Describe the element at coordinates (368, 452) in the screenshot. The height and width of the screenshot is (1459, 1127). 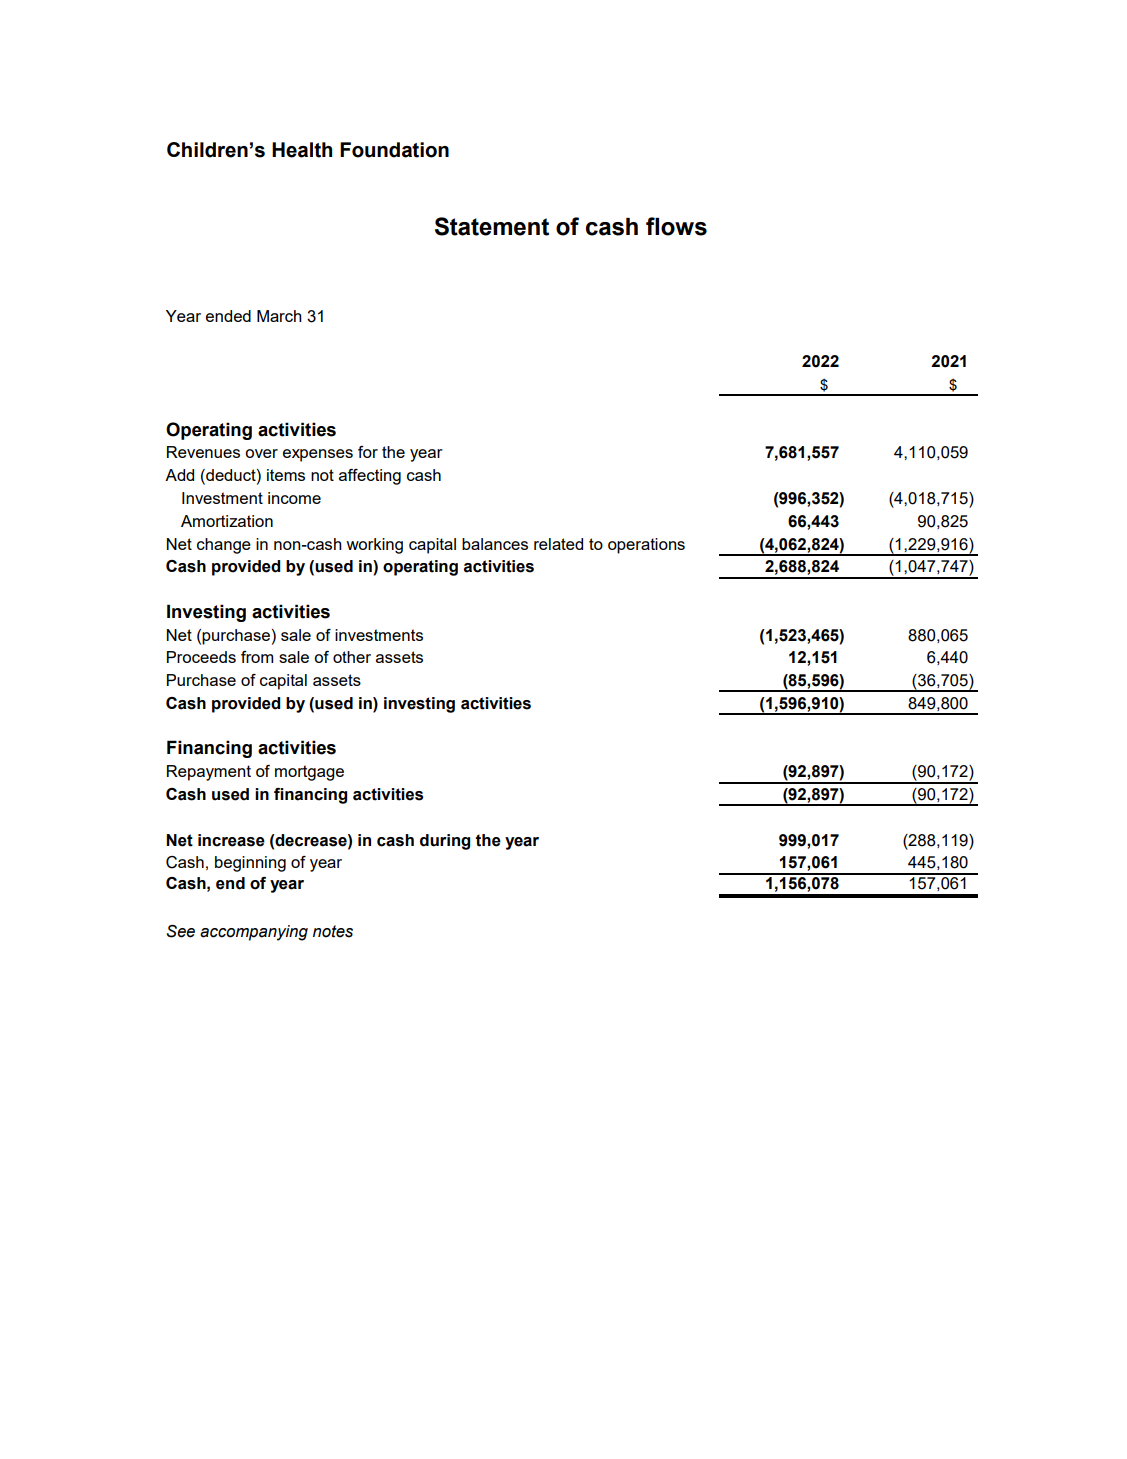
I see `for` at that location.
